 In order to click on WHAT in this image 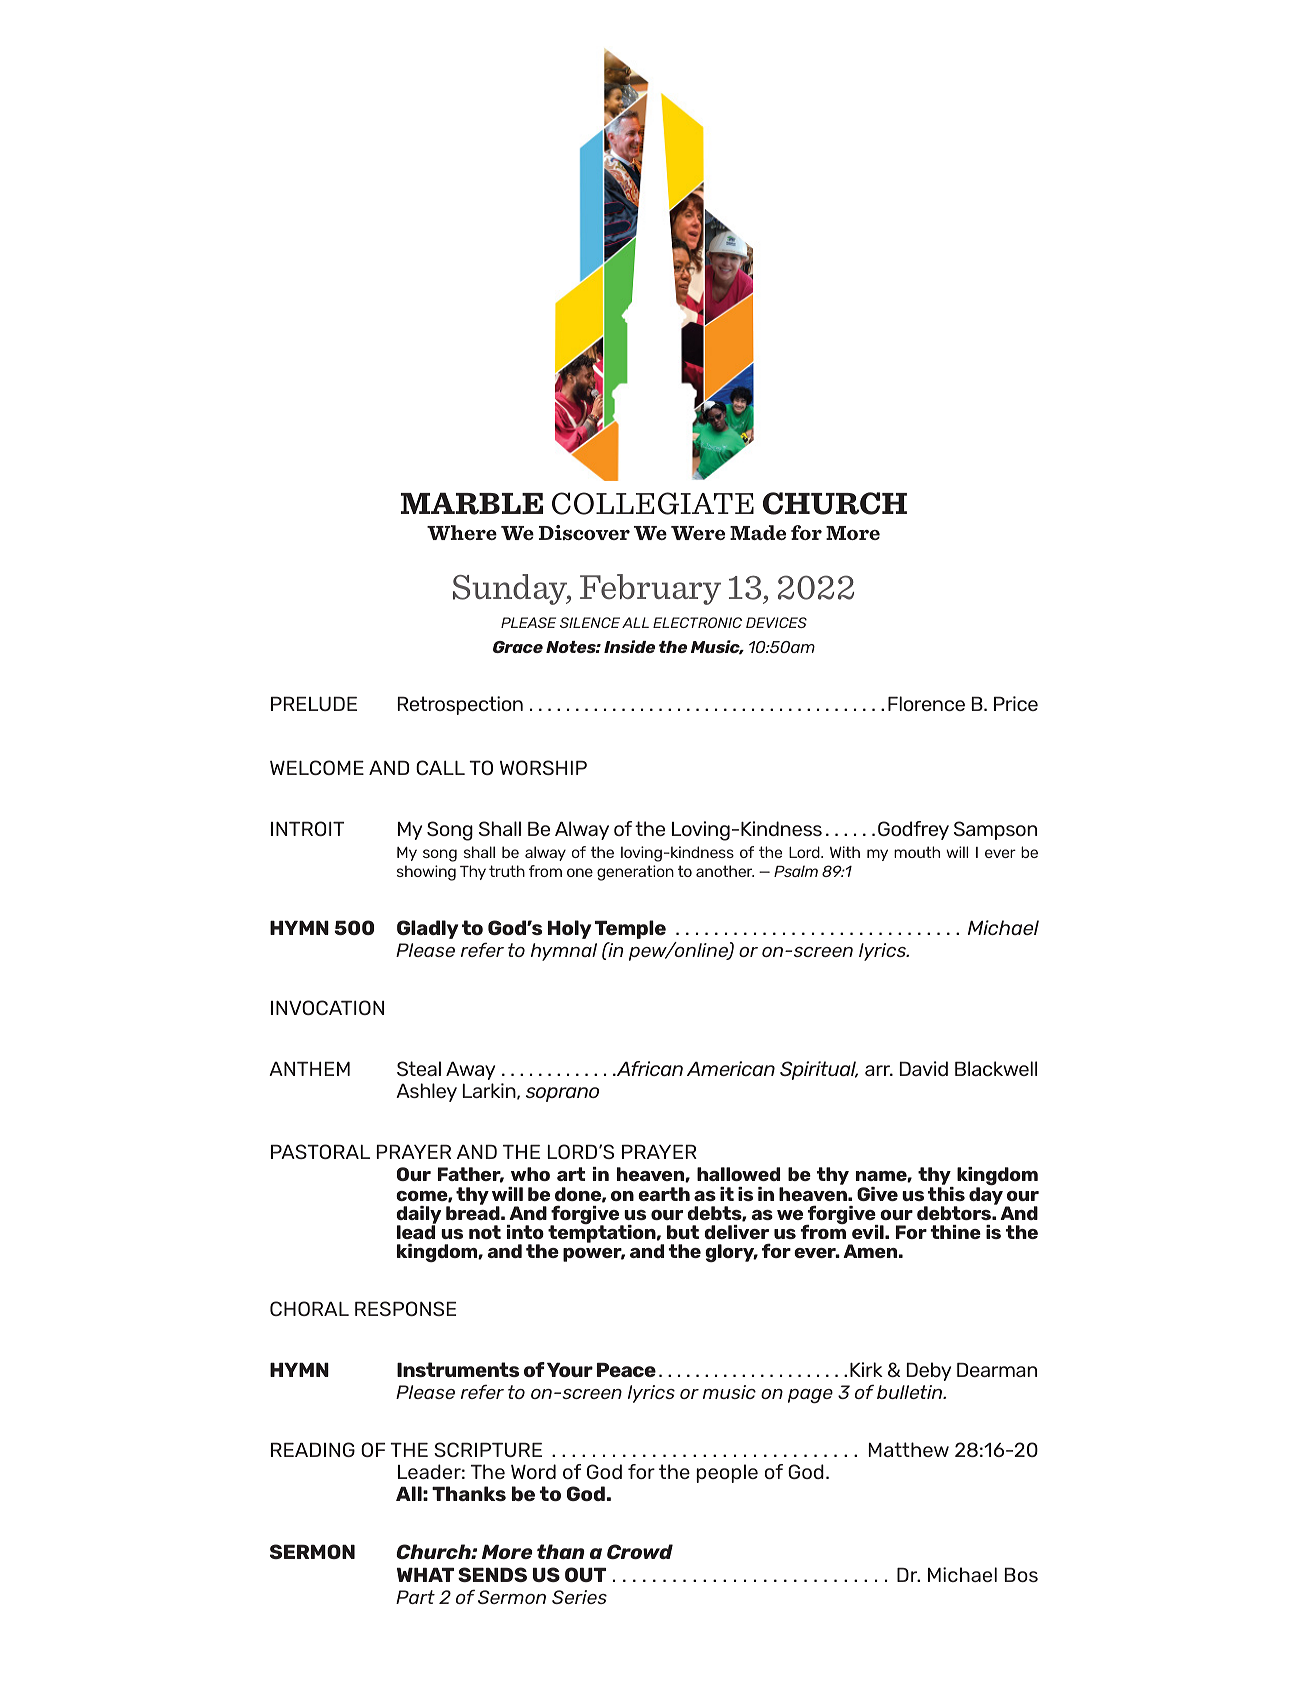, I will do `click(425, 1574)`.
